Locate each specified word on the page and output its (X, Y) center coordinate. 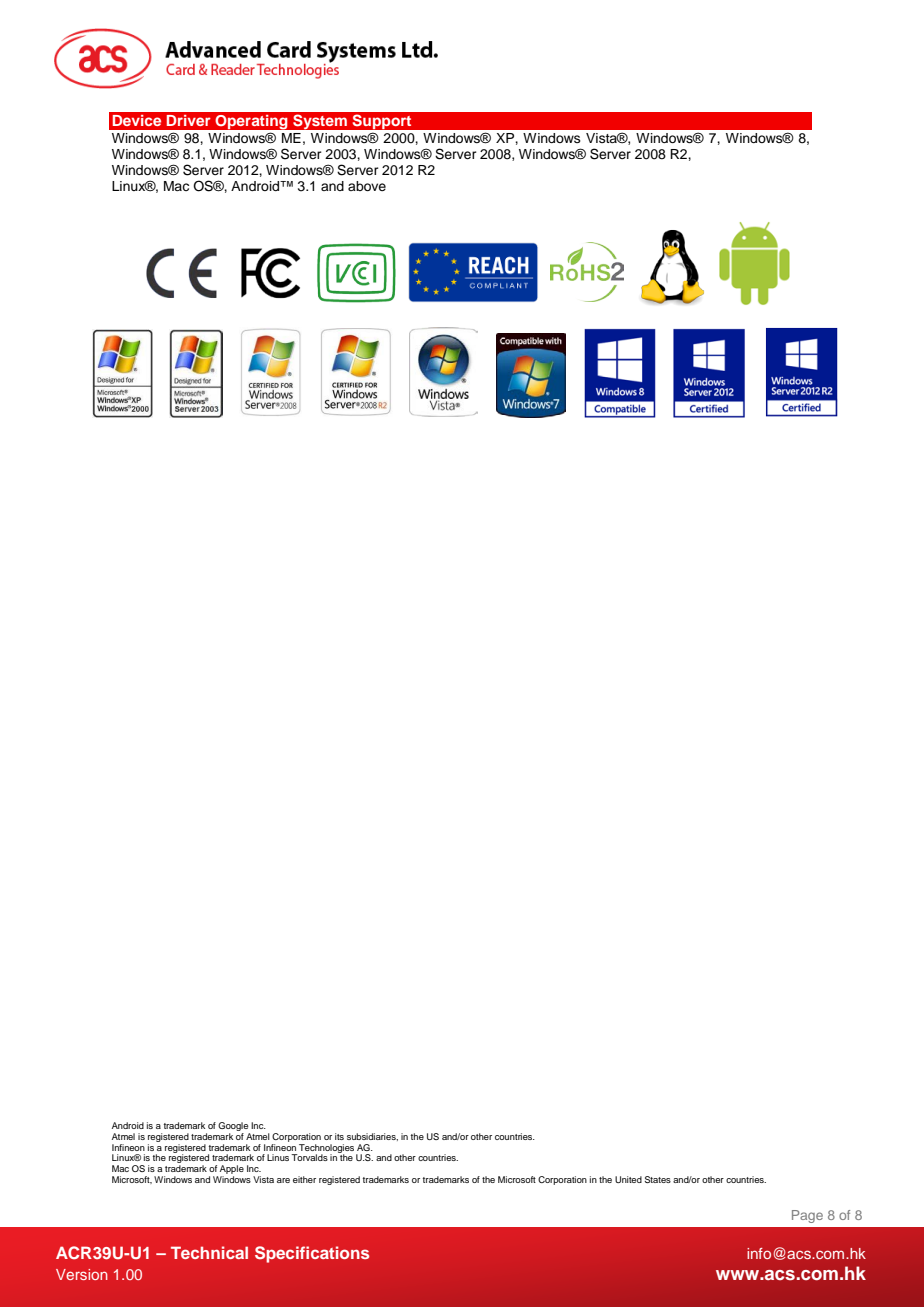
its (339, 1136)
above (367, 186)
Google (234, 1128)
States (658, 1179)
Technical (209, 1252)
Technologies (325, 1149)
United (628, 1179)
